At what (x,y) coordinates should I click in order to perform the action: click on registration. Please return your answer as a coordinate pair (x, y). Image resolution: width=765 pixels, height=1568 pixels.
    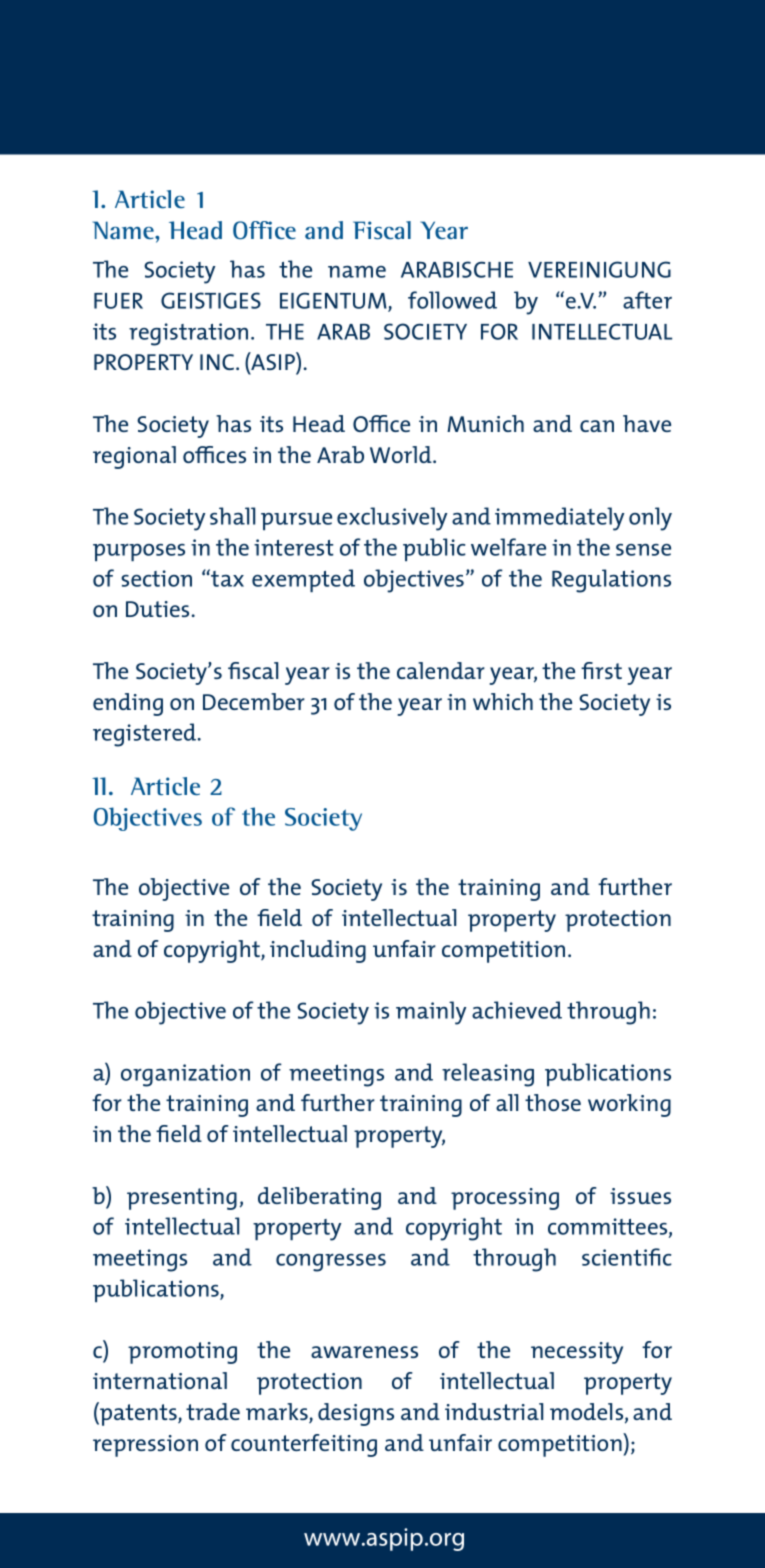
    Looking at the image, I should click on (188, 334).
